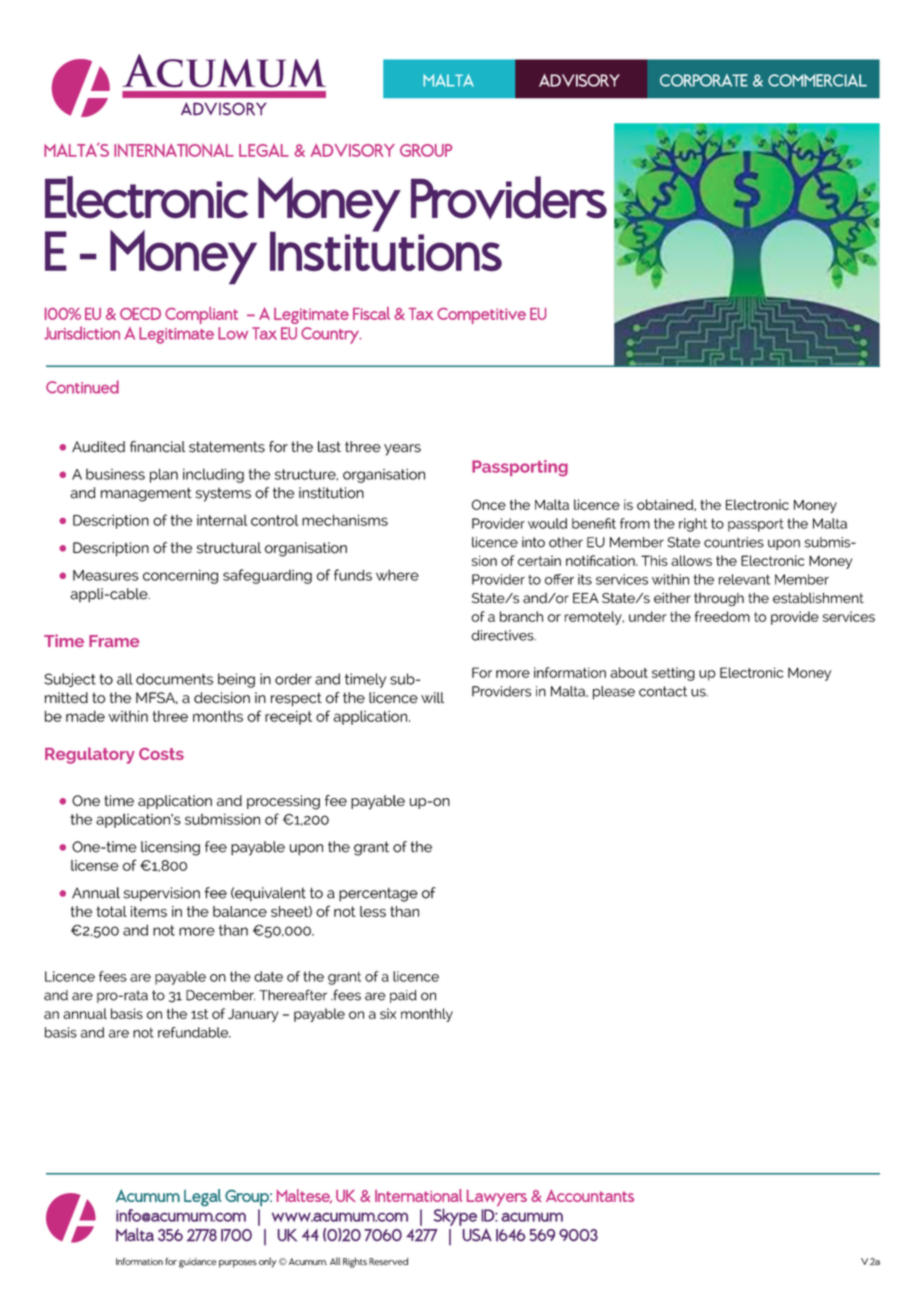  I want to click on guidance, so click(198, 1263).
